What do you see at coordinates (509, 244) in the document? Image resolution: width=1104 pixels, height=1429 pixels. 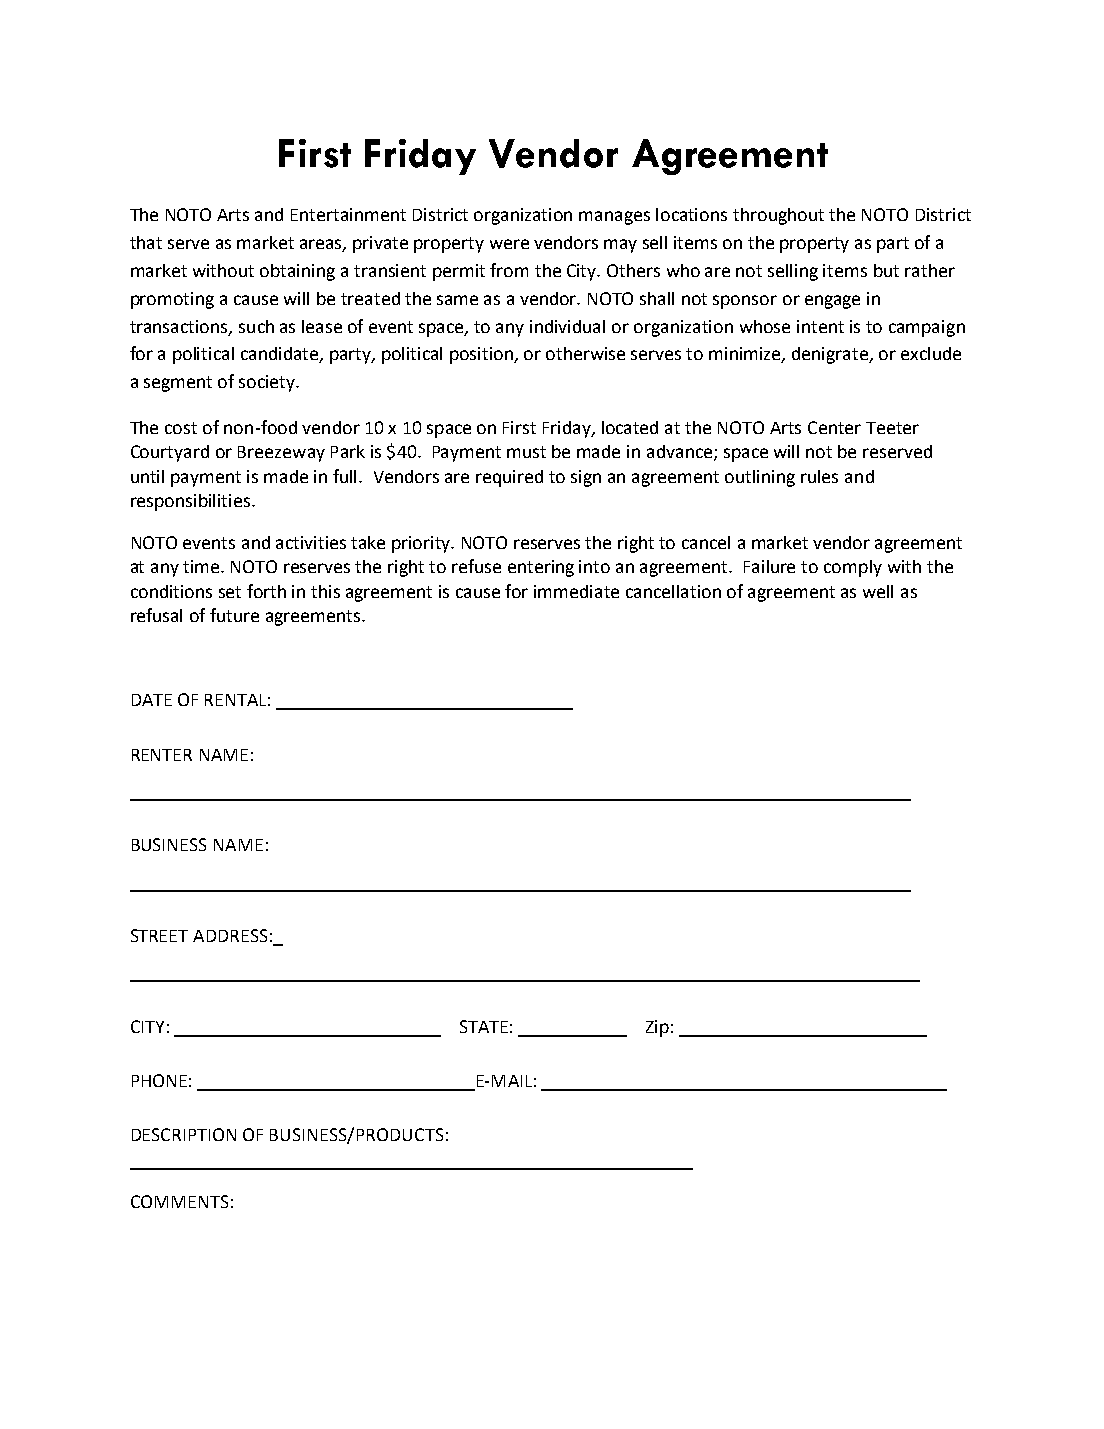 I see `were` at bounding box center [509, 244].
